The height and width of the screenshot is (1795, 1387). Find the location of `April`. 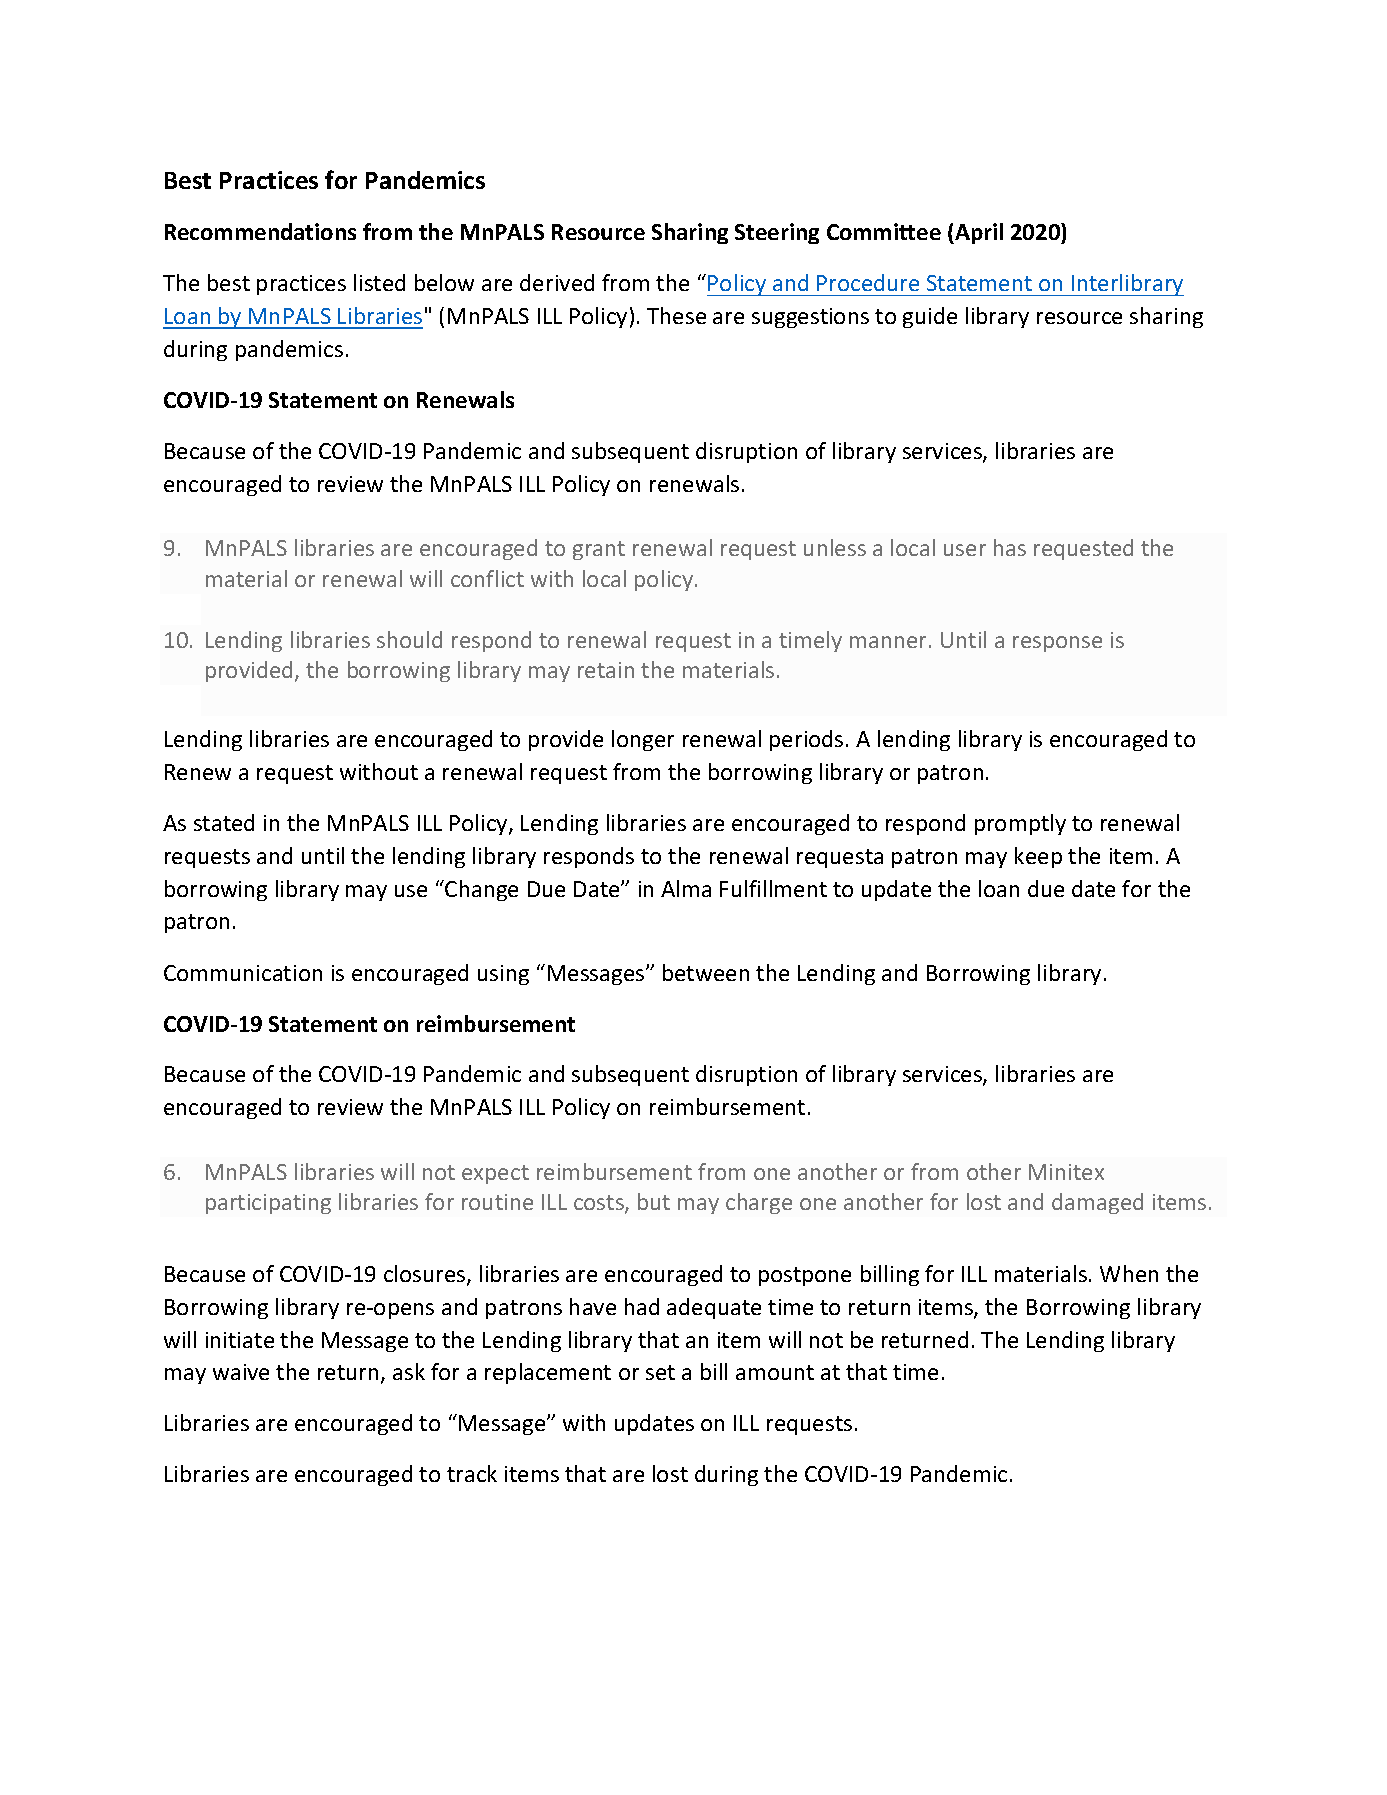

April is located at coordinates (978, 233).
